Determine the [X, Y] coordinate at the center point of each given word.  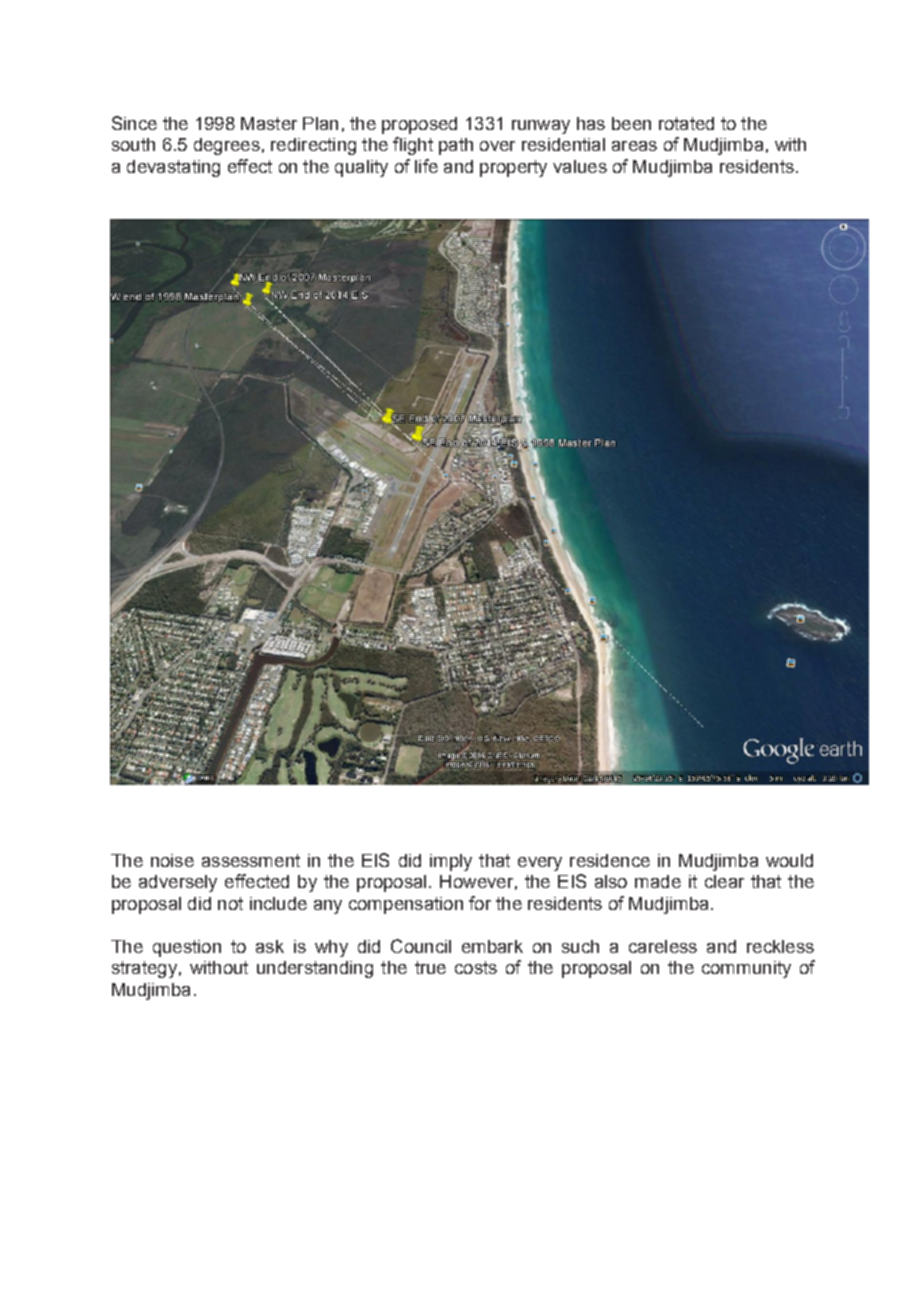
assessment [251, 860]
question [187, 948]
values [580, 166]
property [513, 168]
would [789, 860]
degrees [227, 146]
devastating [173, 168]
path [456, 146]
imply [451, 862]
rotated [686, 123]
